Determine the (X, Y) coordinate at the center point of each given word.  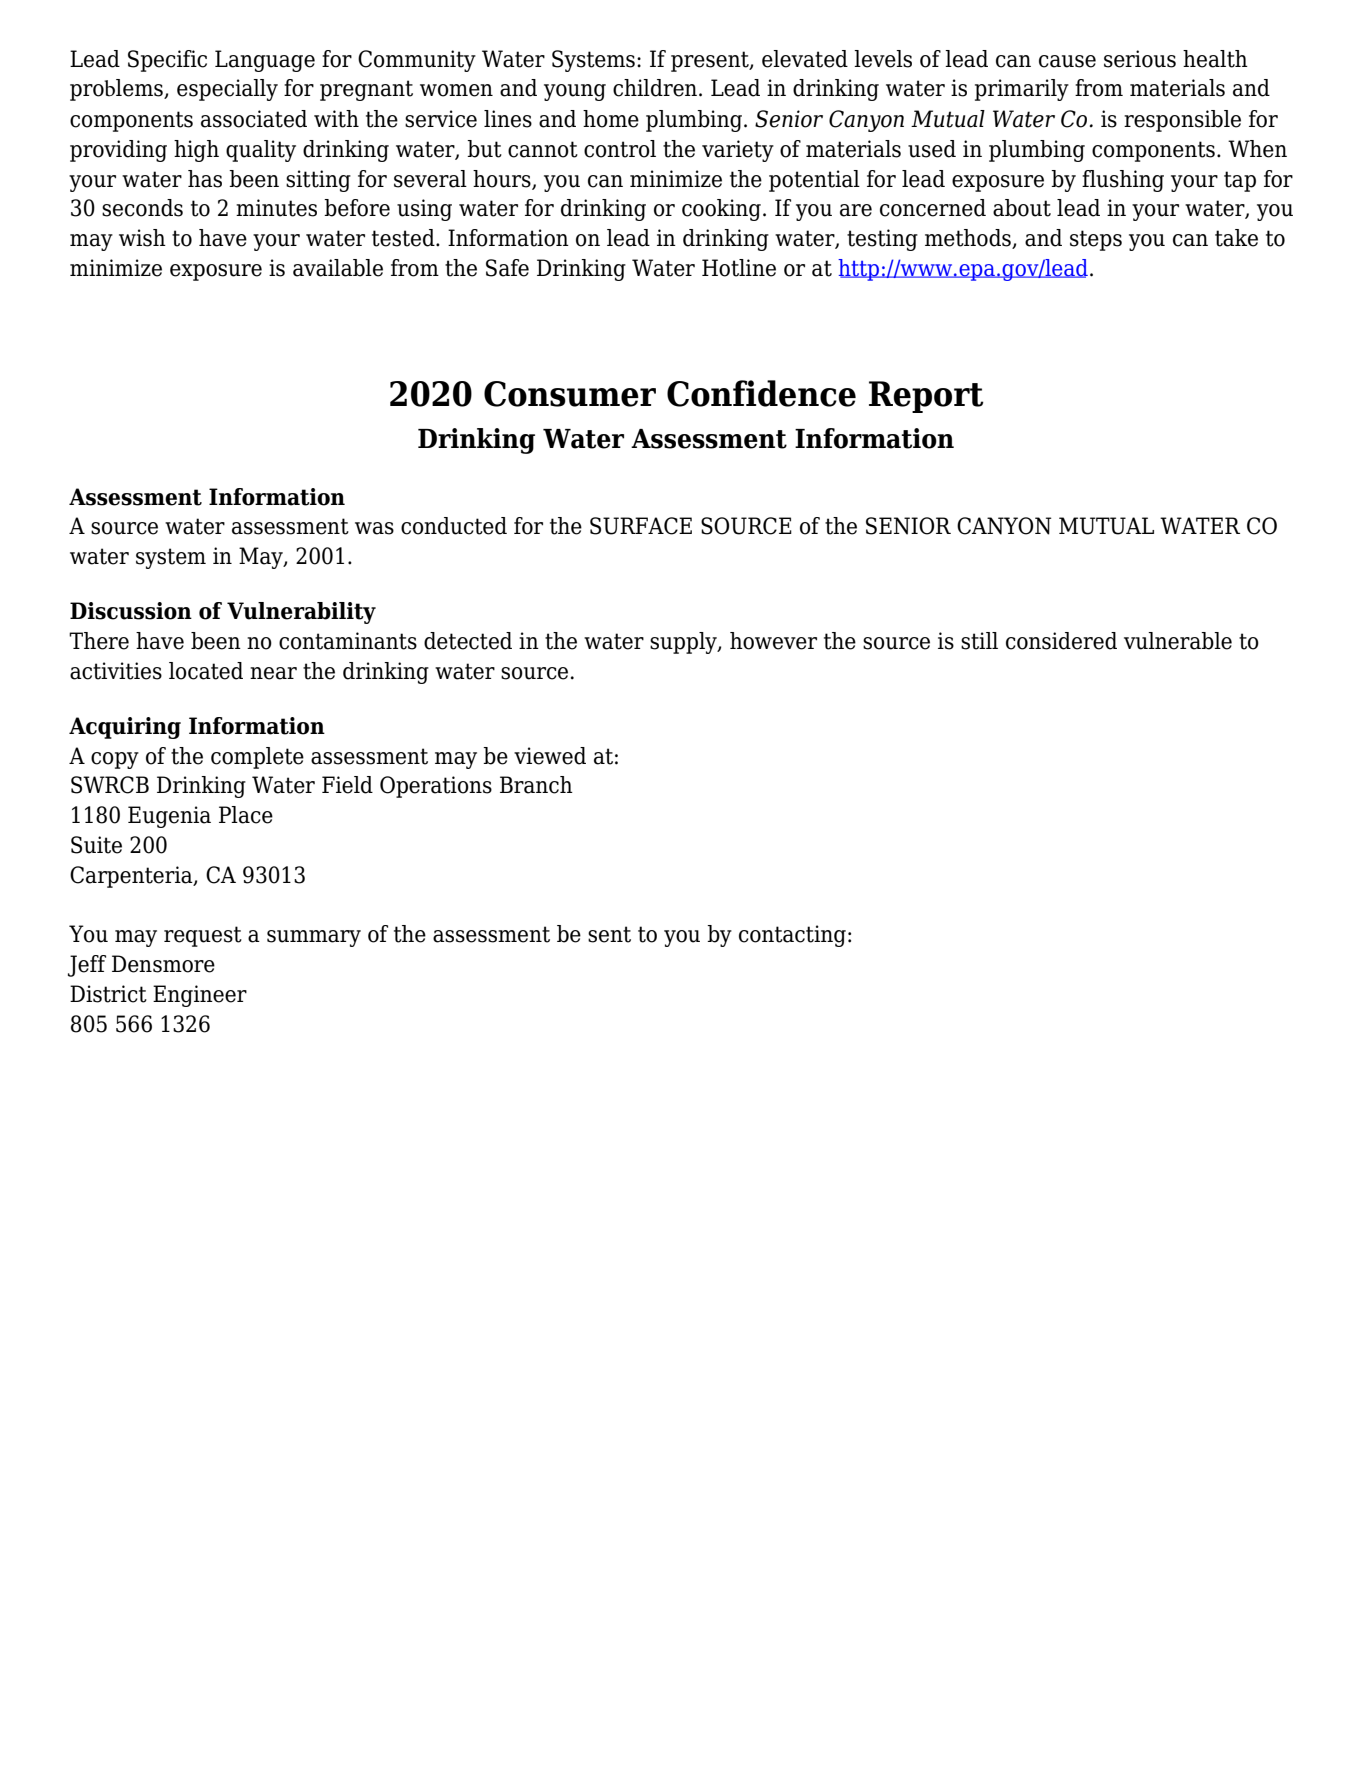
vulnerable (1178, 641)
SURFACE (641, 526)
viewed (550, 756)
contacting (792, 936)
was (374, 528)
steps (1096, 240)
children (656, 88)
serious (1140, 59)
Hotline (739, 268)
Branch (536, 785)
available (338, 268)
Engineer (200, 996)
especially (227, 90)
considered (1061, 641)
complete (257, 758)
